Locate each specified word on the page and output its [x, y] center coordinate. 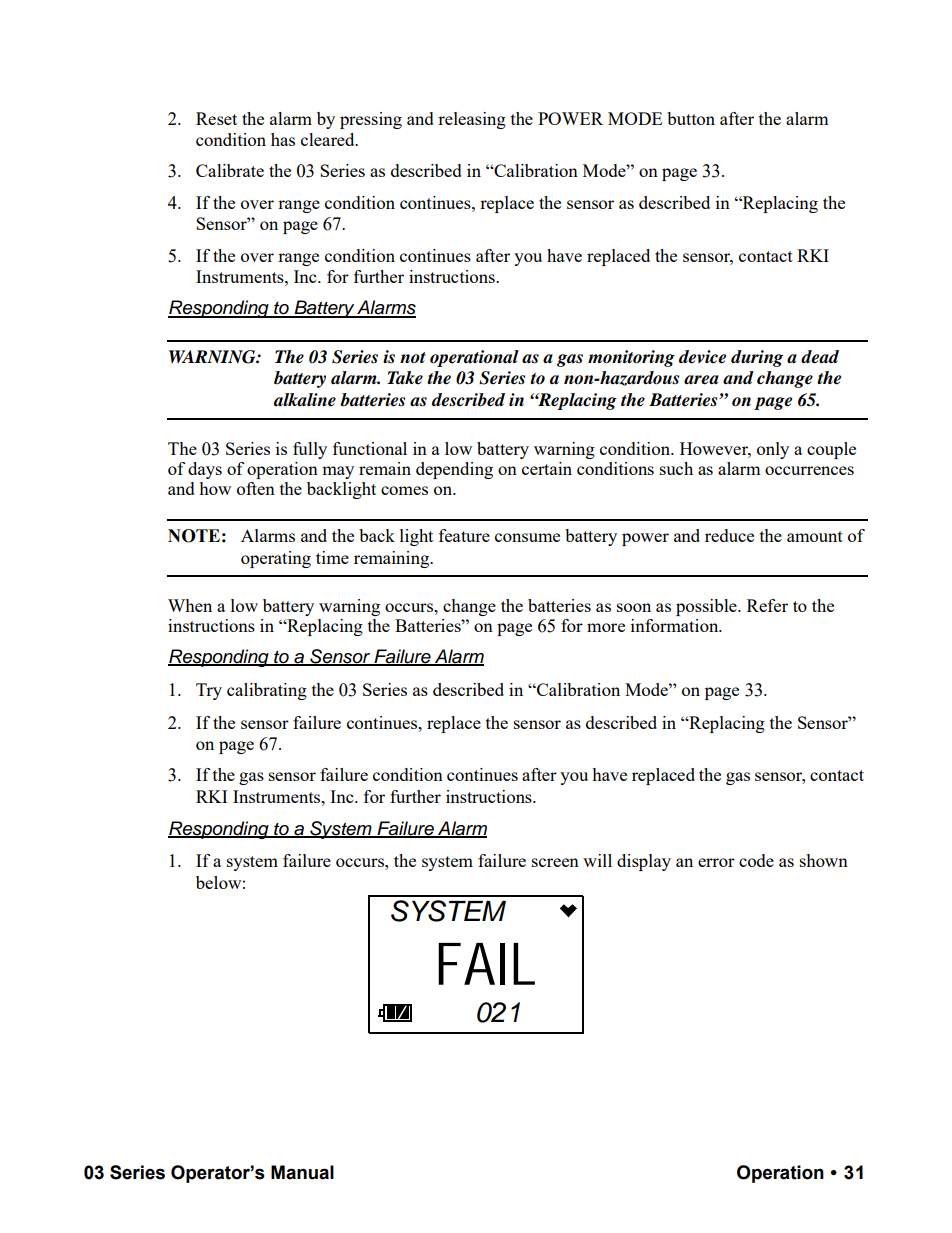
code [756, 860]
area [701, 380]
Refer [767, 605]
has [283, 139]
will [597, 860]
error [716, 862]
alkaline [305, 400]
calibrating [267, 691]
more [606, 627]
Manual [302, 1172]
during [757, 358]
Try [209, 691]
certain [547, 468]
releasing [472, 120]
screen [555, 862]
